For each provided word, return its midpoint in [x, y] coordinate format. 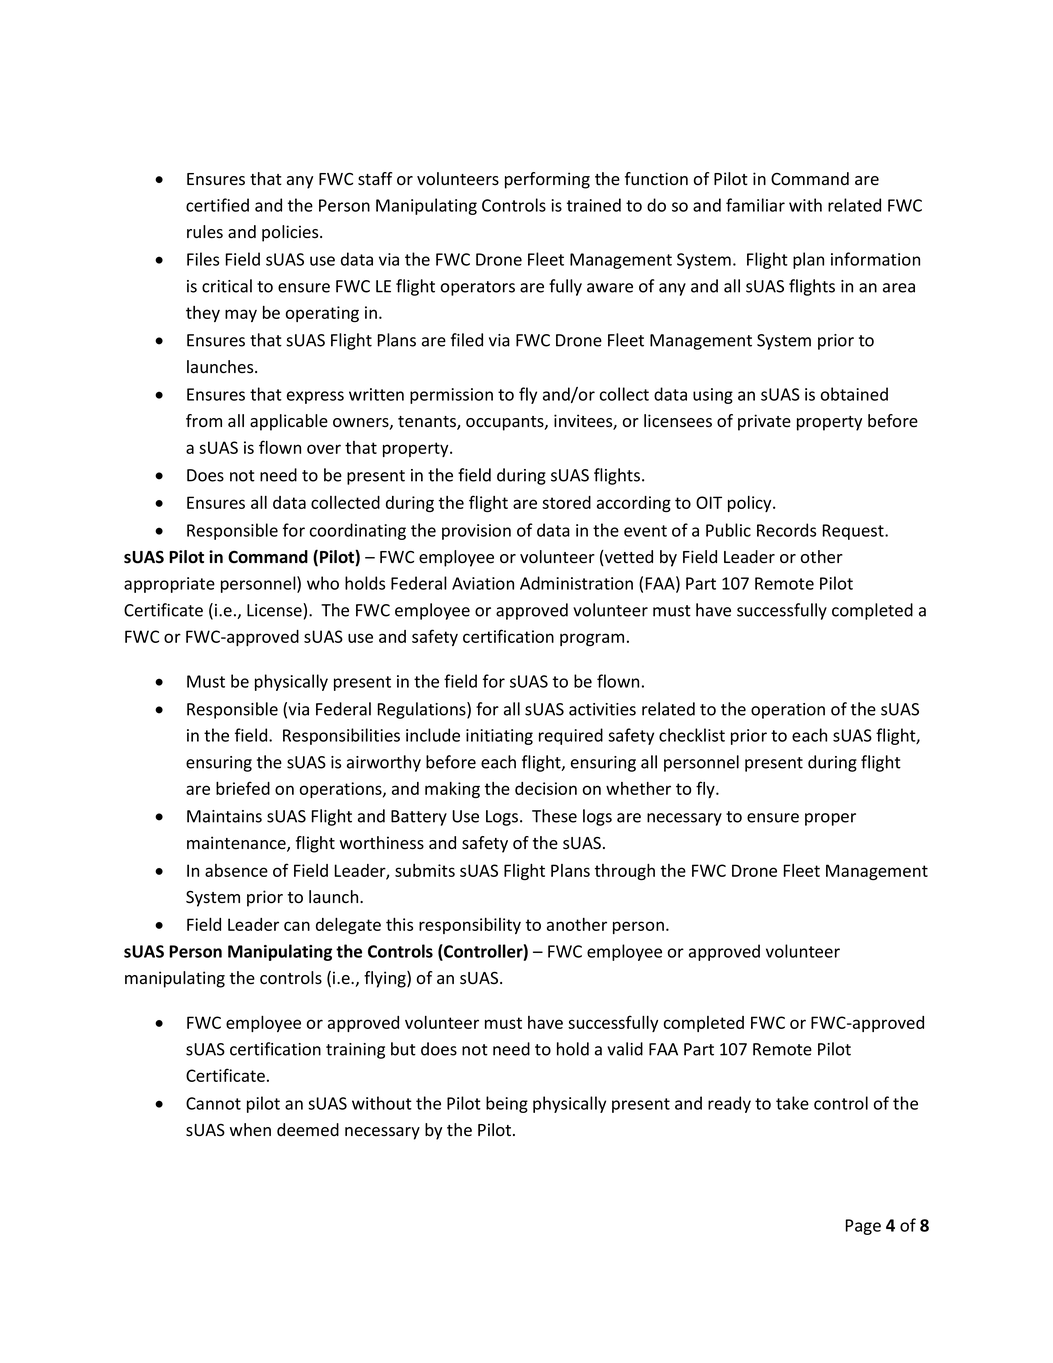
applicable [289, 422]
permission [451, 396]
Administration [576, 583]
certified [217, 205]
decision [546, 788]
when [250, 1130]
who [323, 583]
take [792, 1103]
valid [625, 1049]
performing [547, 180]
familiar [755, 205]
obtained [854, 394]
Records [786, 530]
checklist [692, 735]
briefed [243, 788]
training [355, 1051]
